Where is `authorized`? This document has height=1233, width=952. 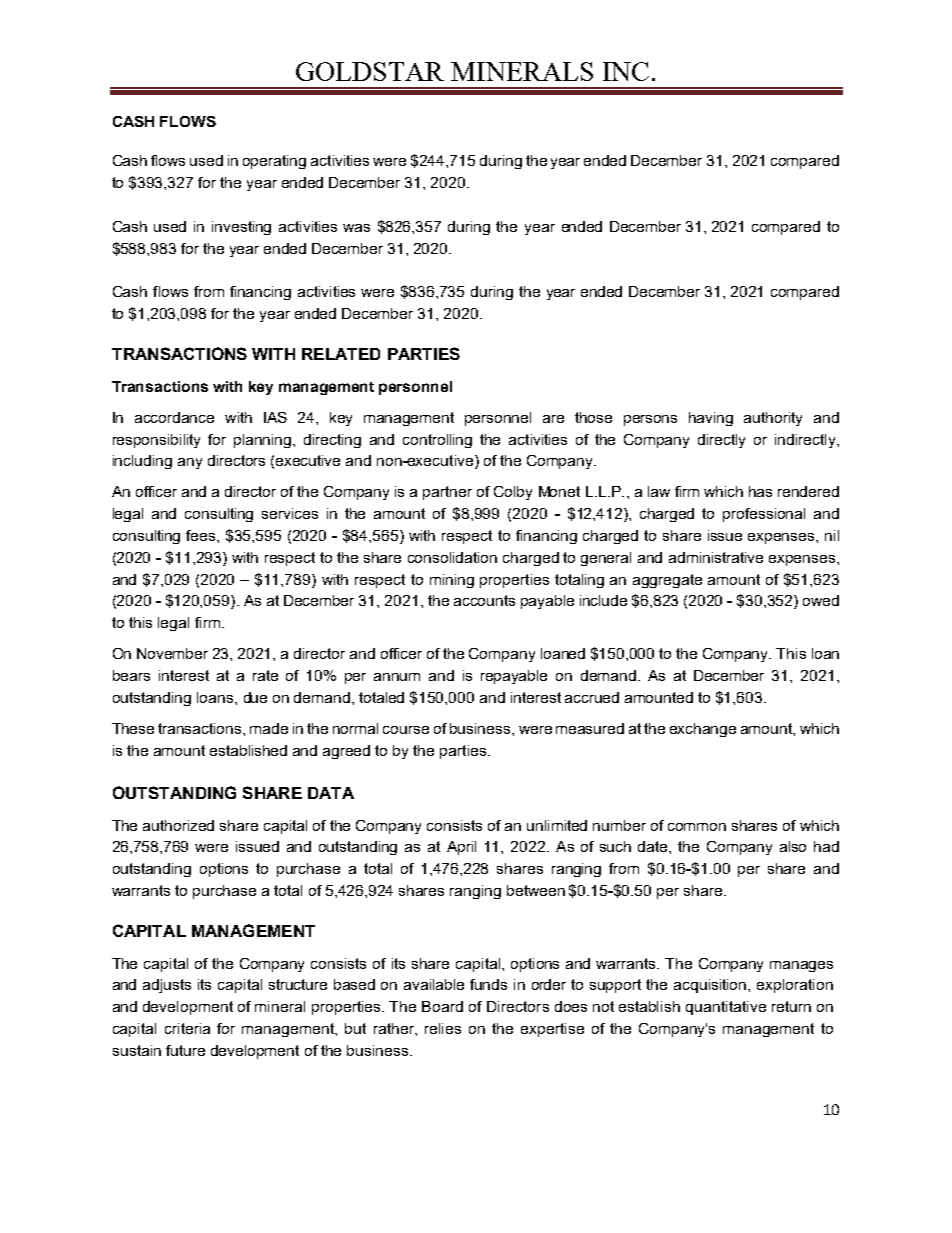 authorized is located at coordinates (178, 825).
